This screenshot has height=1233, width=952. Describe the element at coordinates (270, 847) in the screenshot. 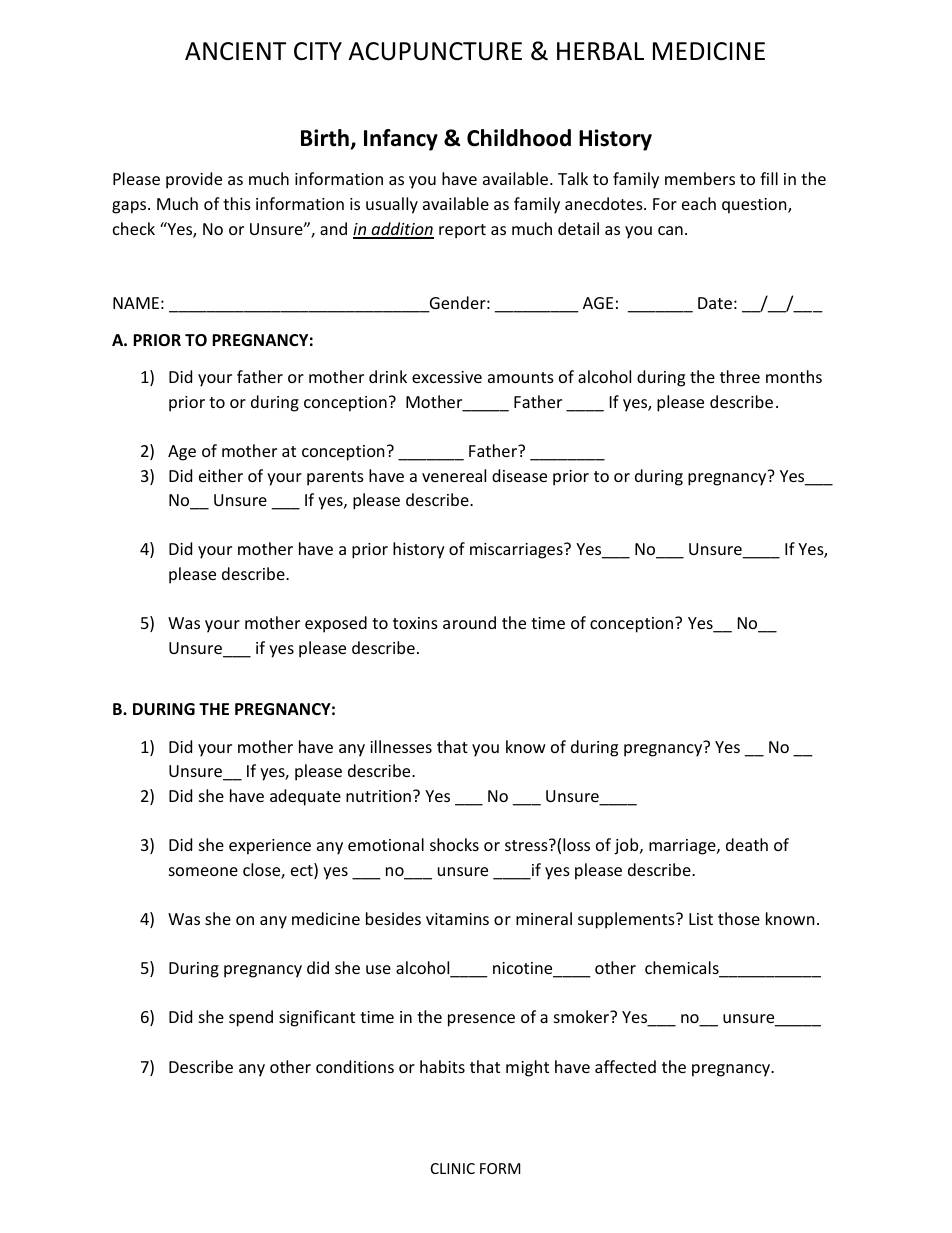

I see `experience` at that location.
